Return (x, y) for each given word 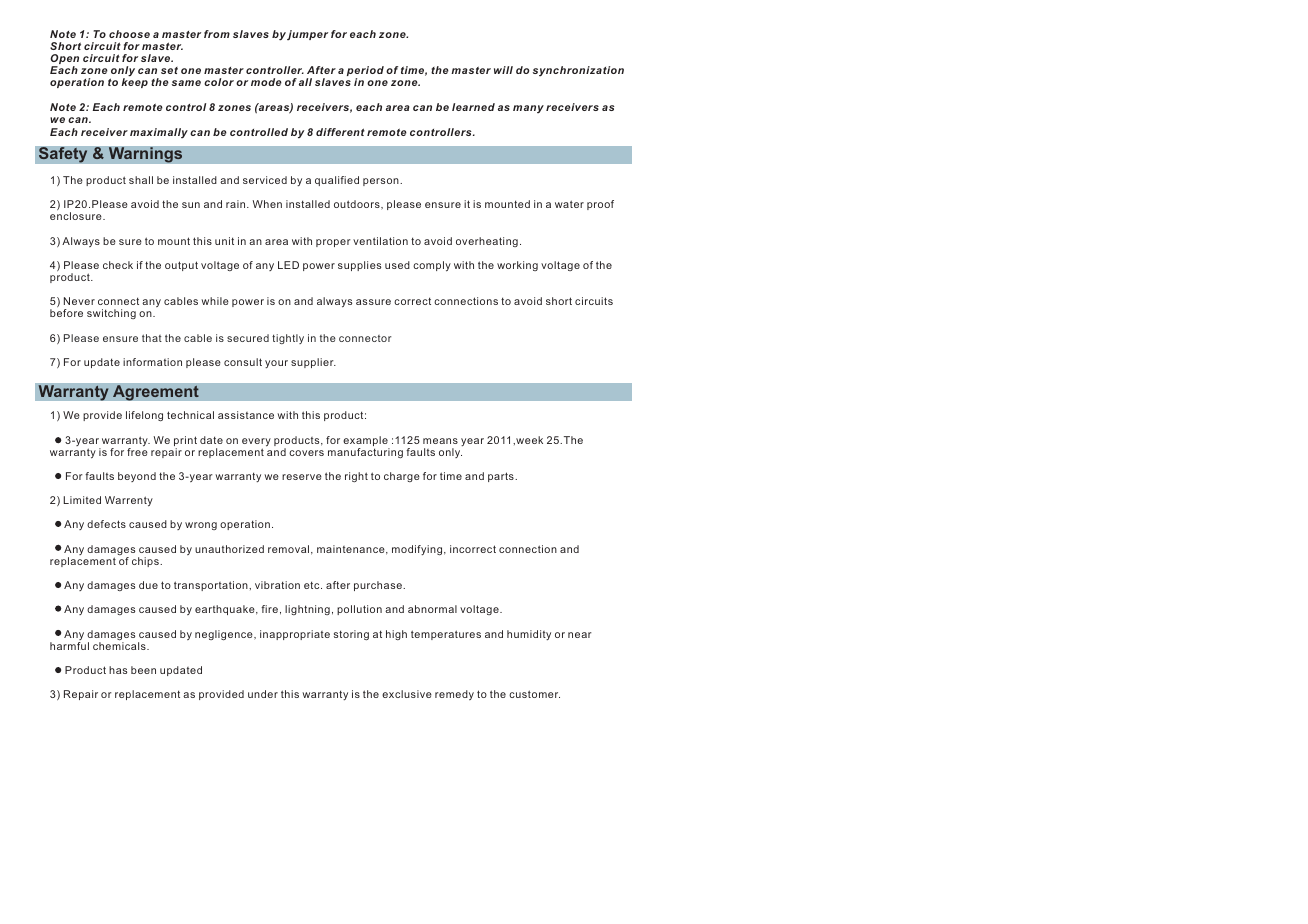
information (152, 362)
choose (129, 34)
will (503, 70)
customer (534, 694)
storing (351, 635)
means (440, 441)
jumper (307, 35)
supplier (313, 363)
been (143, 670)
